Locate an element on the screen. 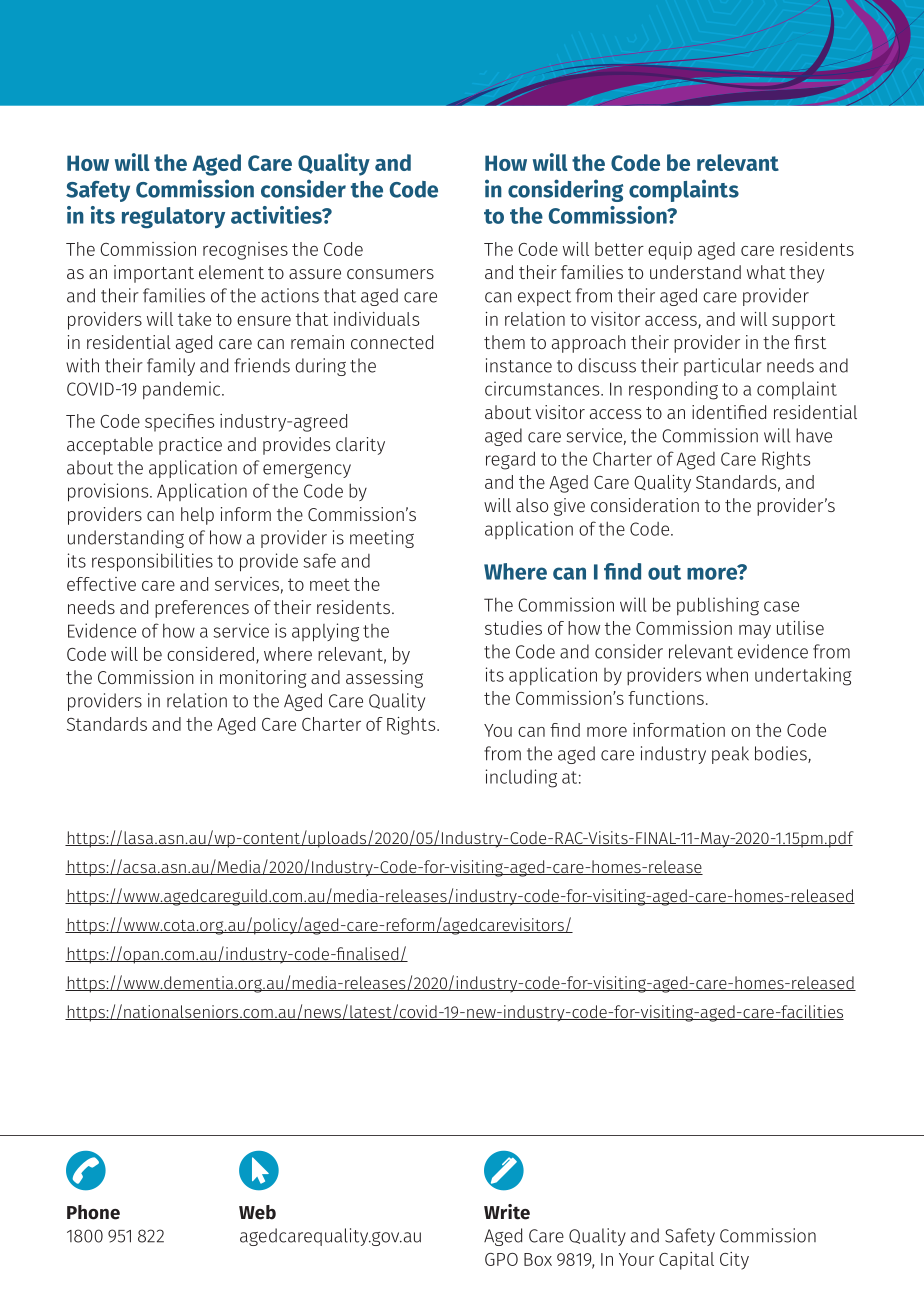 This screenshot has height=1308, width=924. regulatory is located at coordinates (173, 218).
